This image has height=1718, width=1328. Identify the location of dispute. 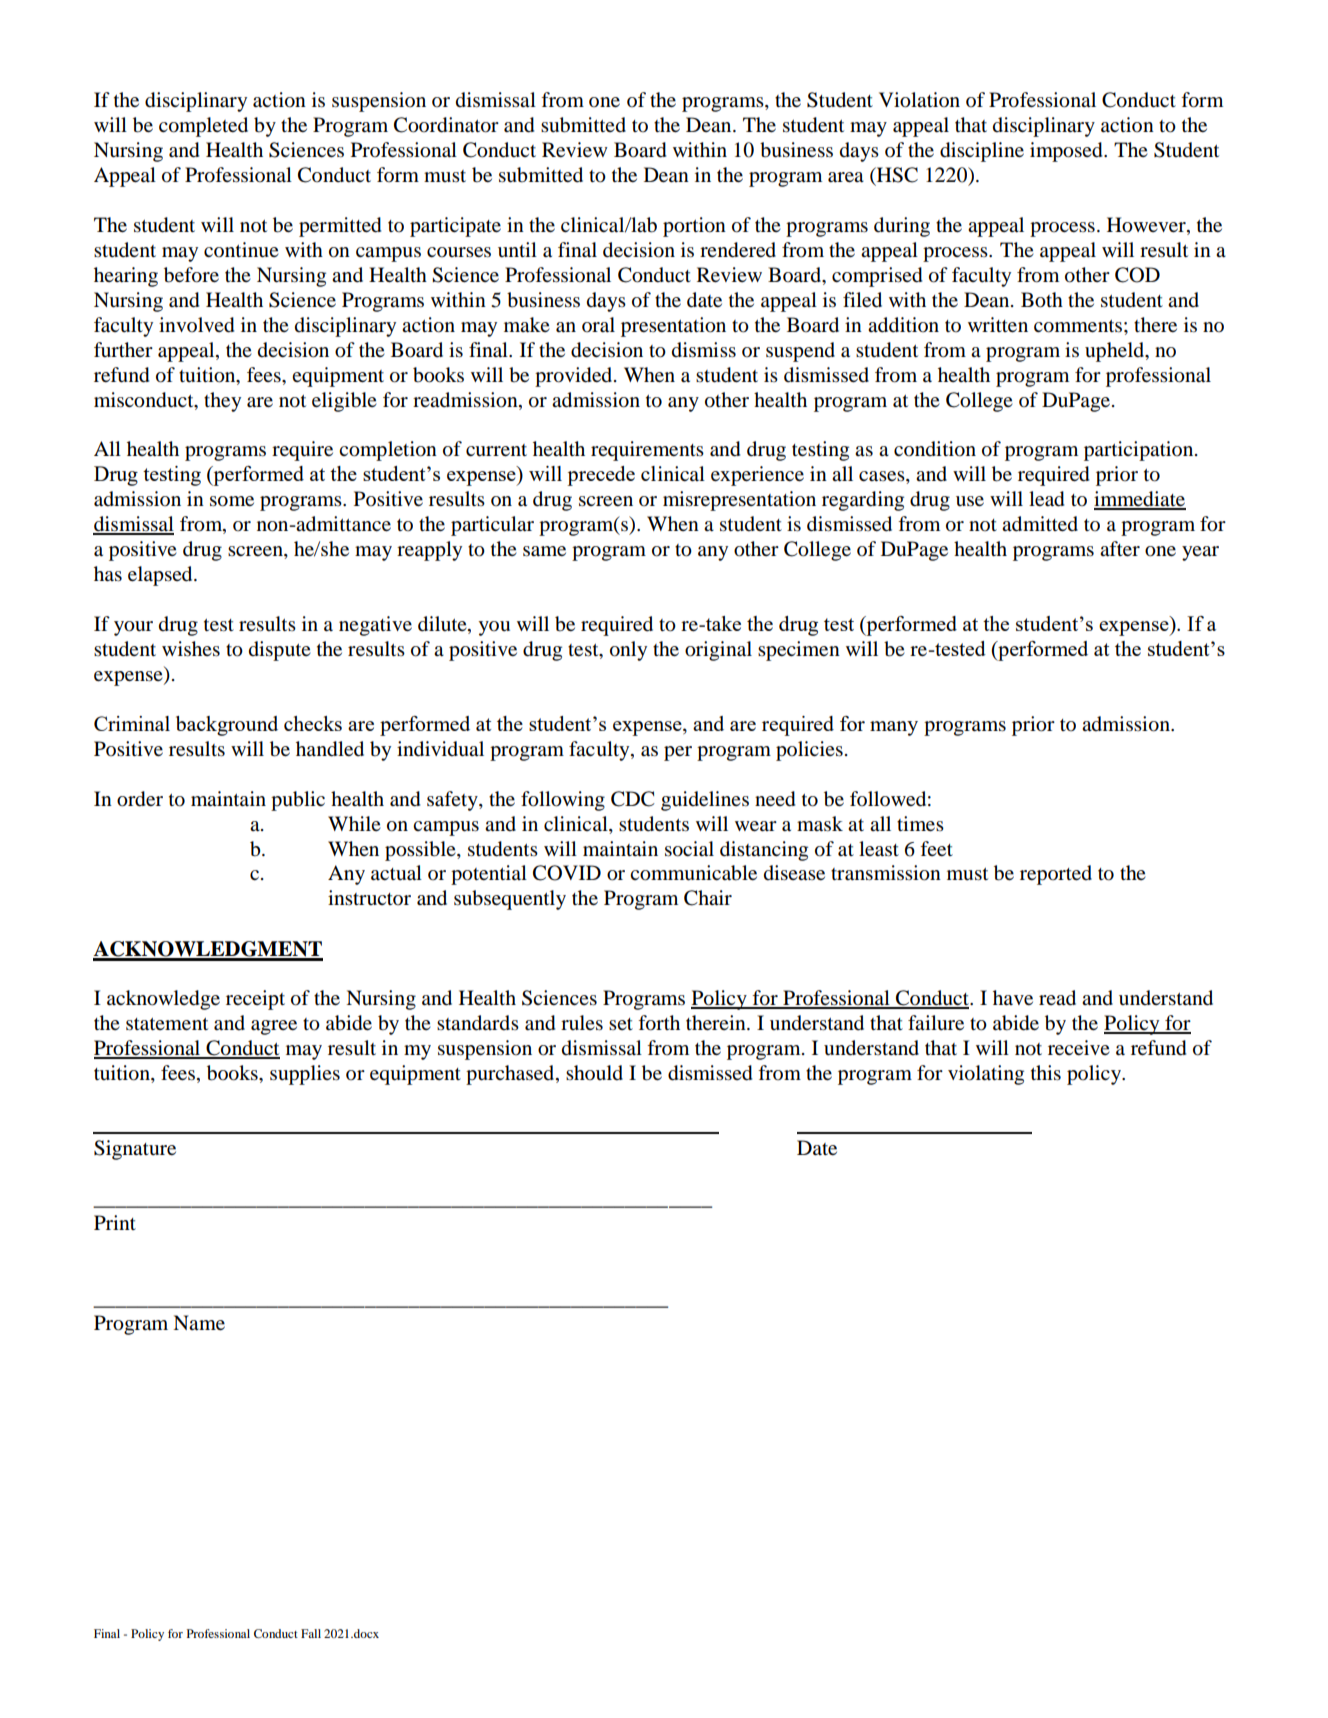
(280, 651).
